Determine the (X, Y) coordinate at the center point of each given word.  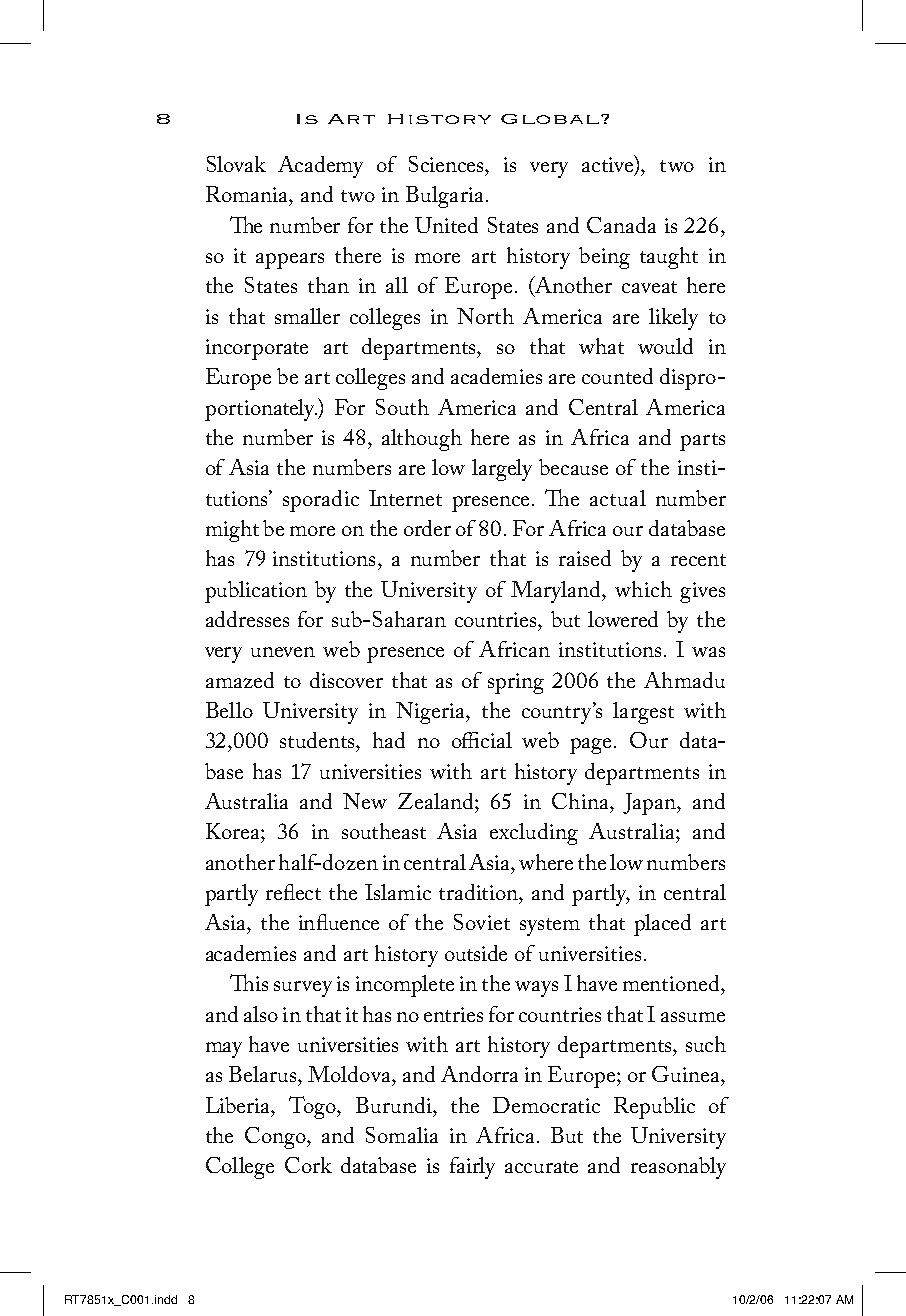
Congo (276, 1138)
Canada (621, 225)
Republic (654, 1108)
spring (516, 683)
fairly (472, 1168)
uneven (283, 652)
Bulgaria (444, 197)
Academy (320, 167)
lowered (623, 619)
